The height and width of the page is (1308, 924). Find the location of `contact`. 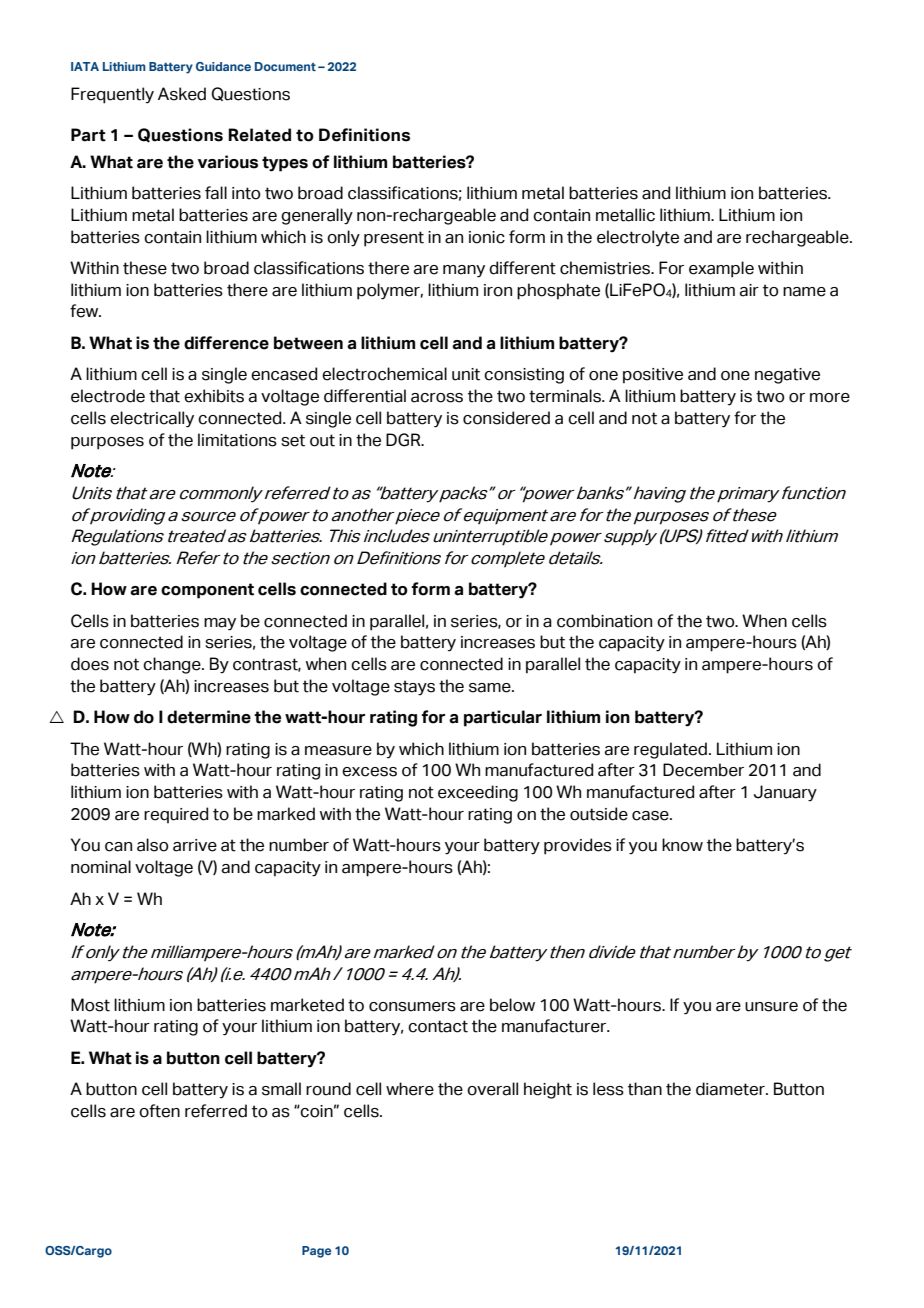

contact is located at coordinates (438, 1026).
